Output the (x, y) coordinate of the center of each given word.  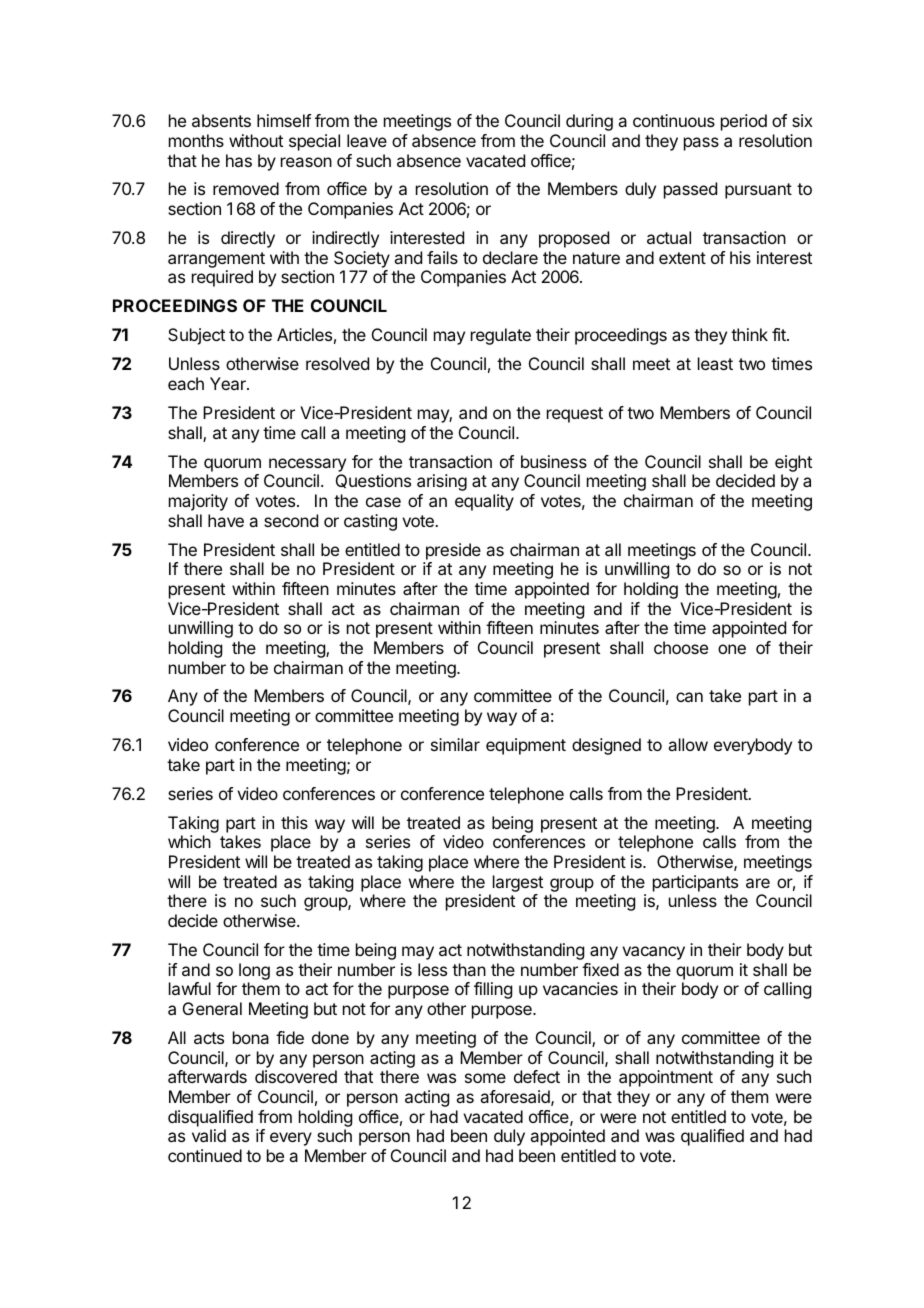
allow (688, 744)
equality (484, 502)
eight (793, 463)
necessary (307, 465)
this (294, 822)
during (589, 122)
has (239, 160)
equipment (526, 746)
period (744, 122)
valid (209, 1135)
